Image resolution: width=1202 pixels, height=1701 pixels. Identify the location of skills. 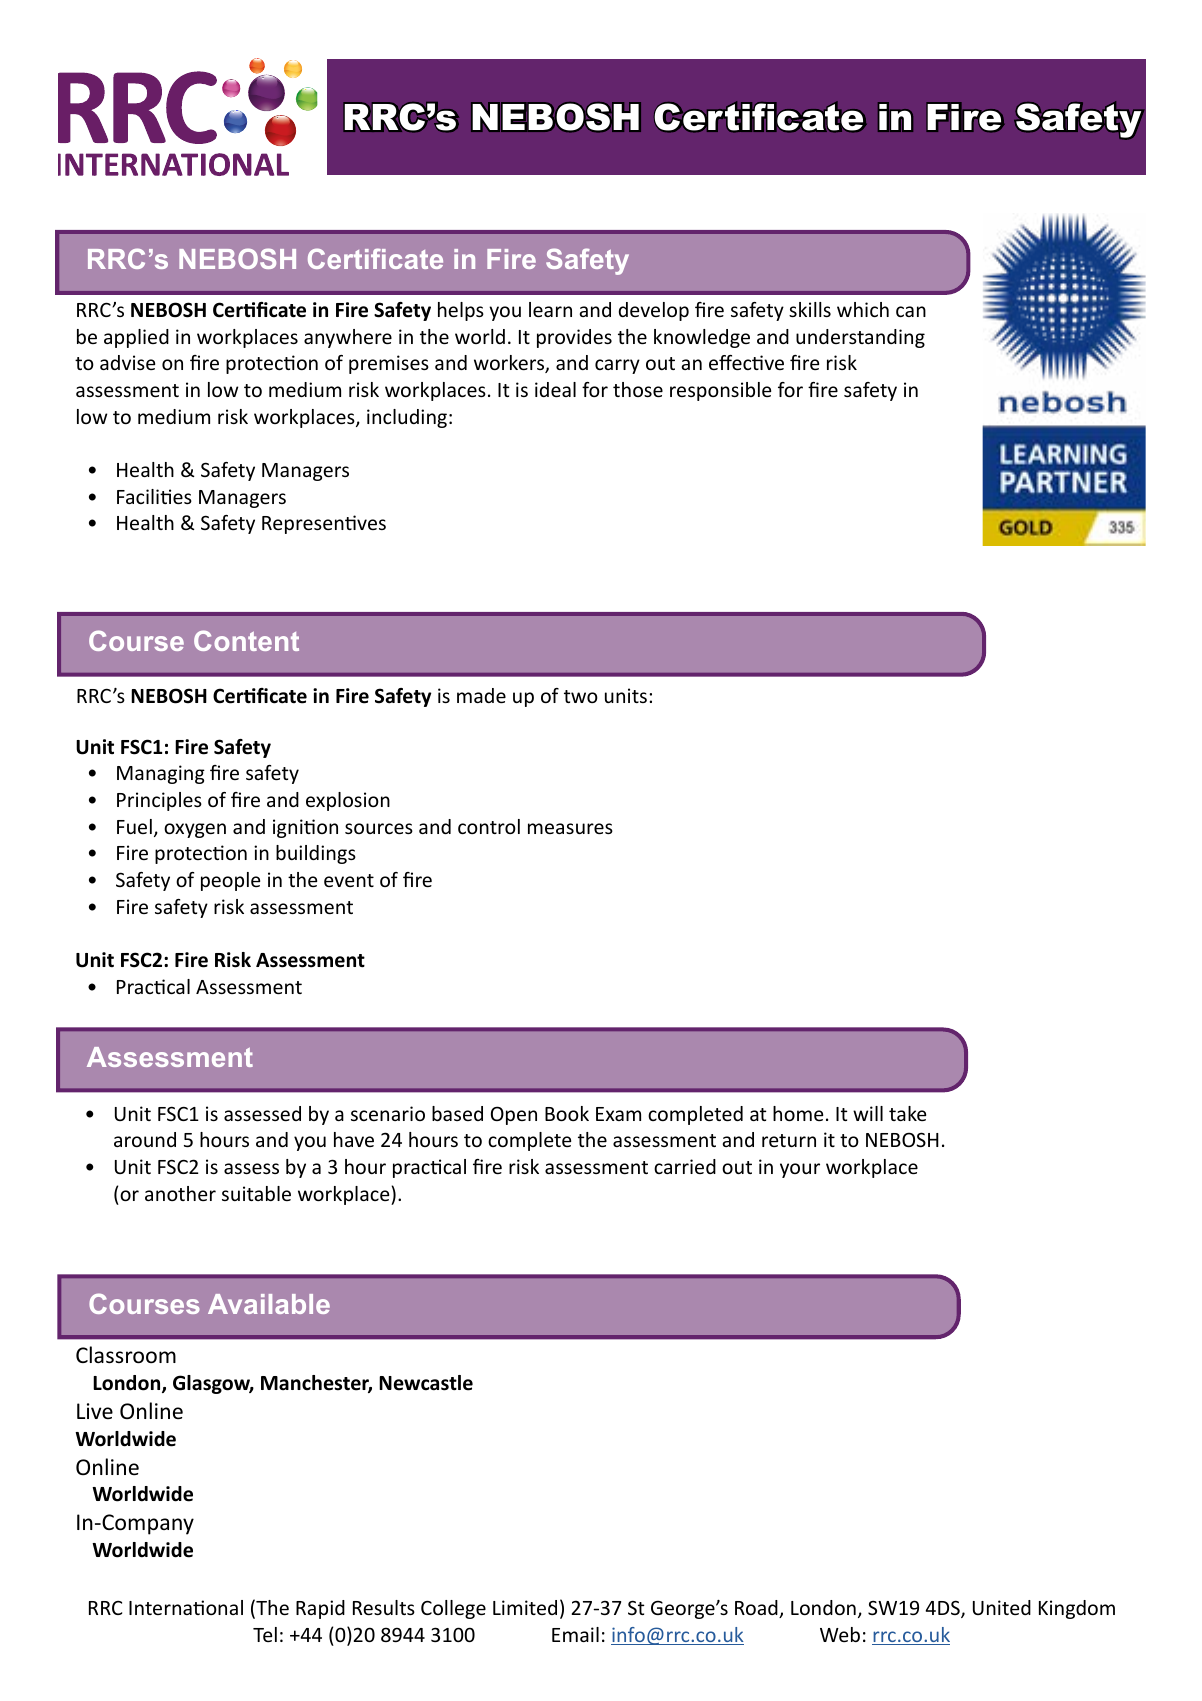
(810, 309).
